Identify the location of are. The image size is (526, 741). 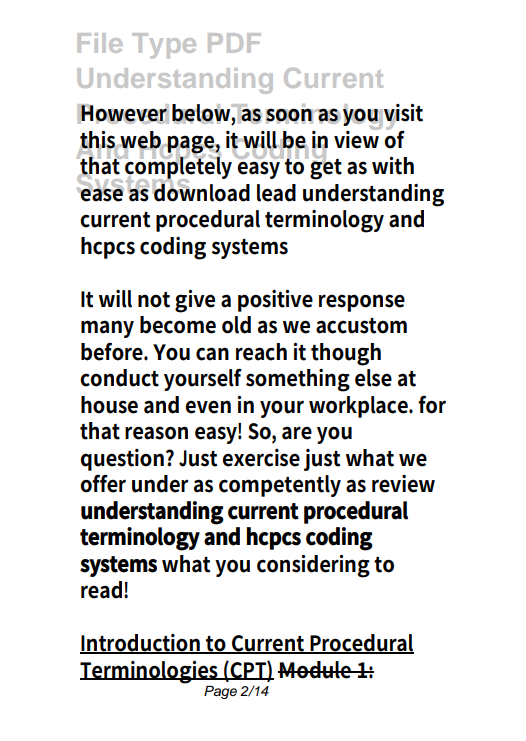
(297, 433).
